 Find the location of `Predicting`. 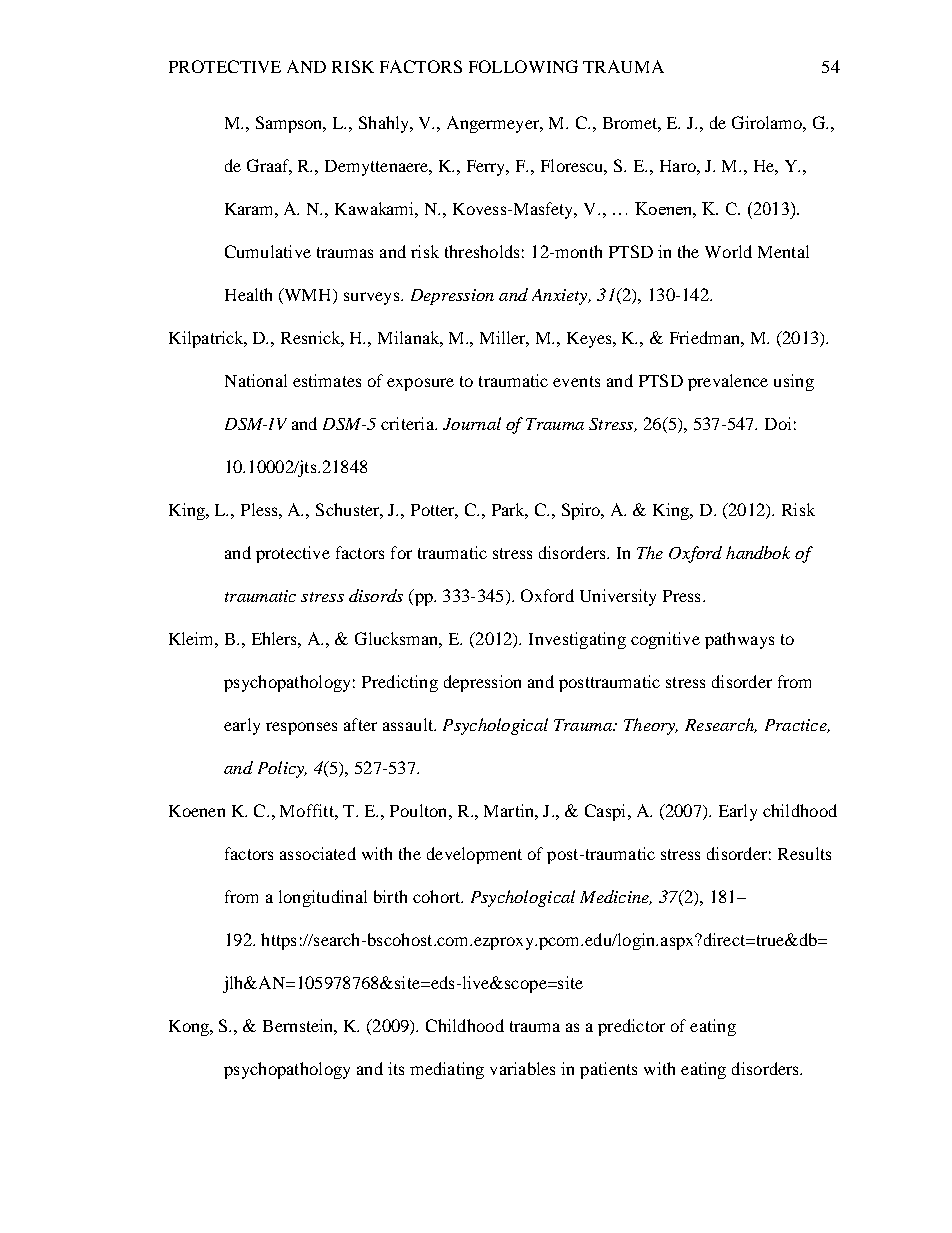

Predicting is located at coordinates (400, 683).
